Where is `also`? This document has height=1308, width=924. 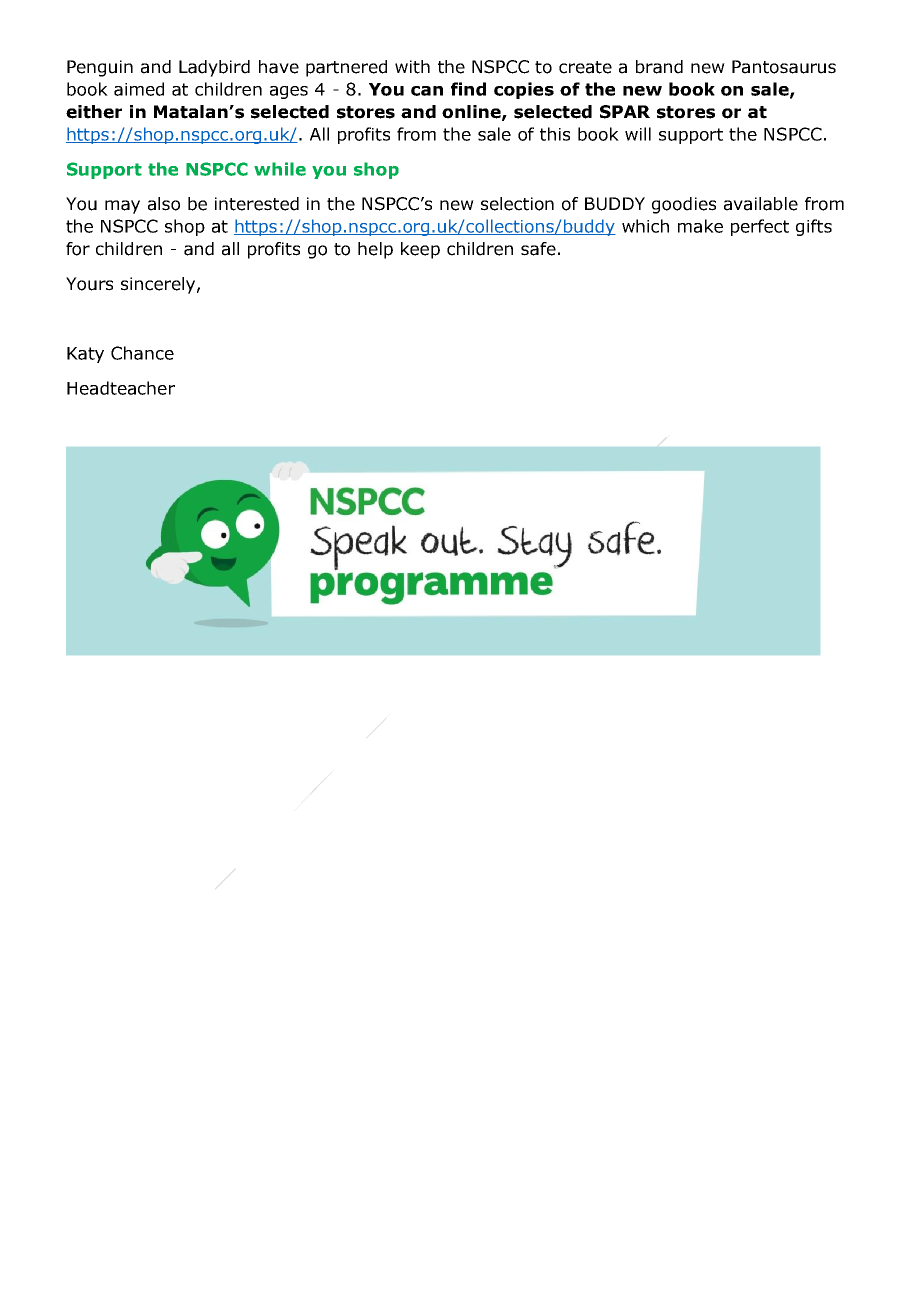 also is located at coordinates (164, 204).
